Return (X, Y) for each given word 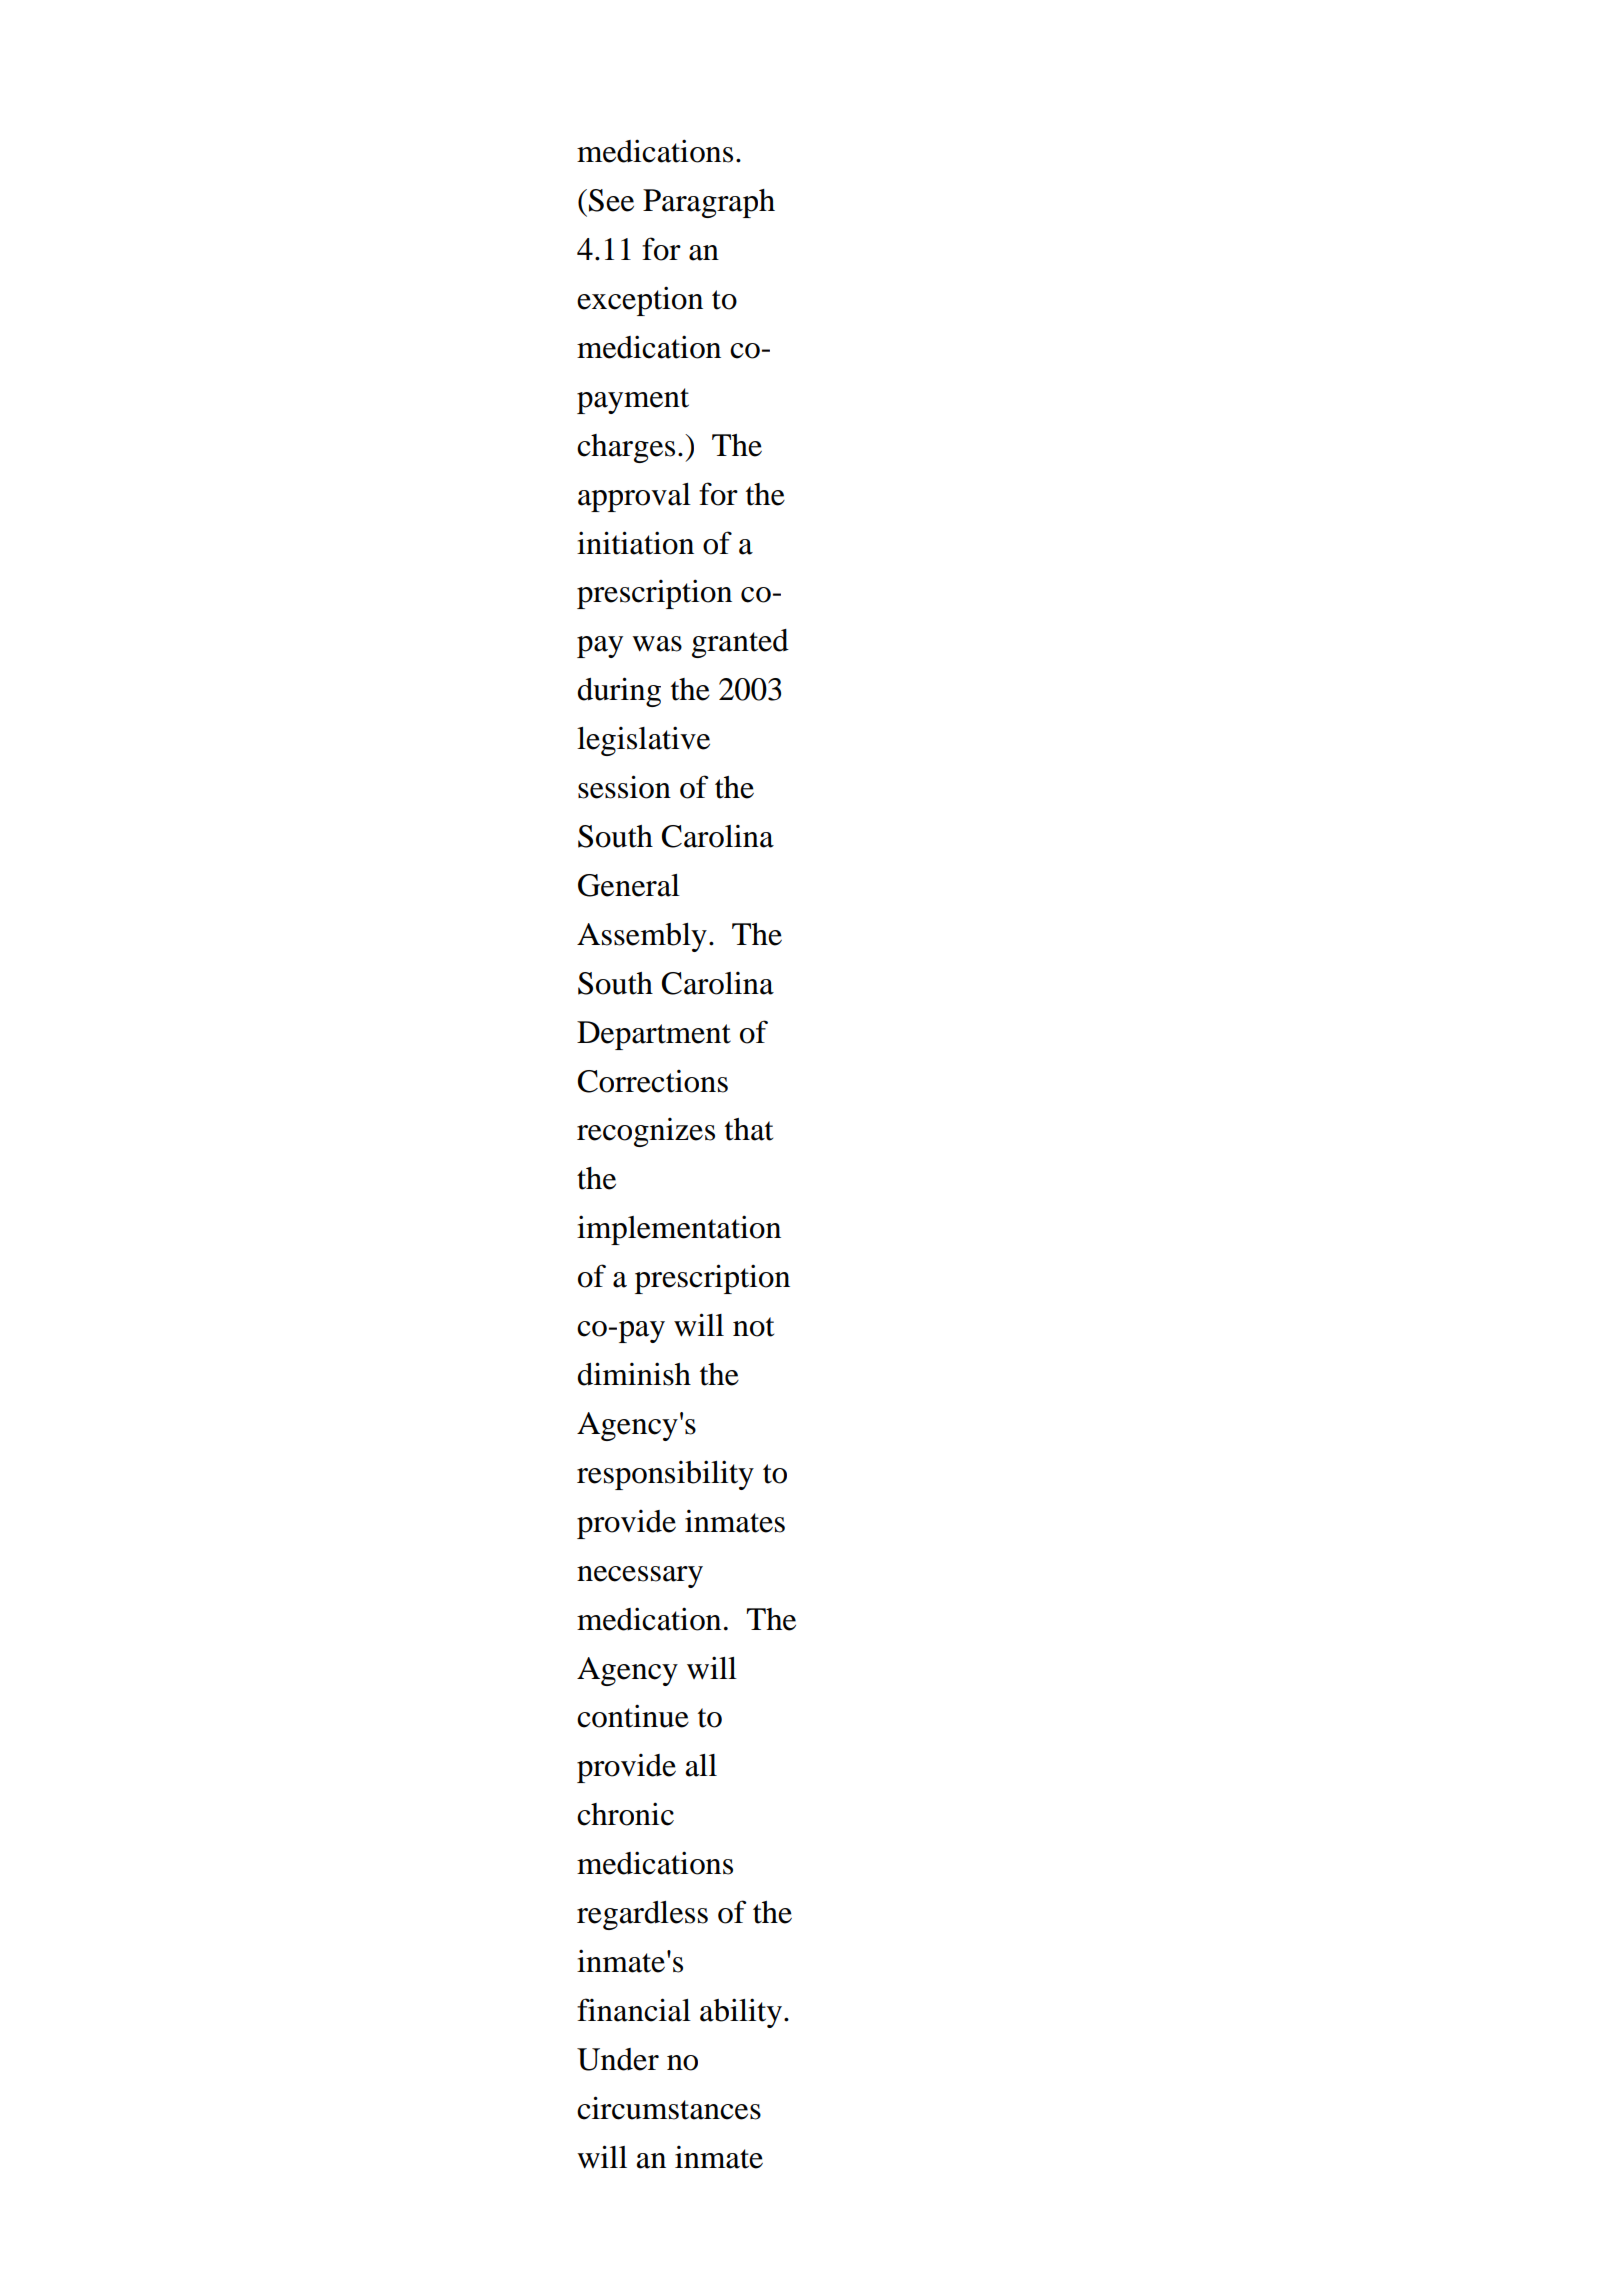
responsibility (665, 1475)
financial (634, 2010)
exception (640, 301)
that (749, 1129)
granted (740, 643)
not (753, 1327)
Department (654, 1035)
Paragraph (709, 203)
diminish (634, 1374)
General (629, 885)
